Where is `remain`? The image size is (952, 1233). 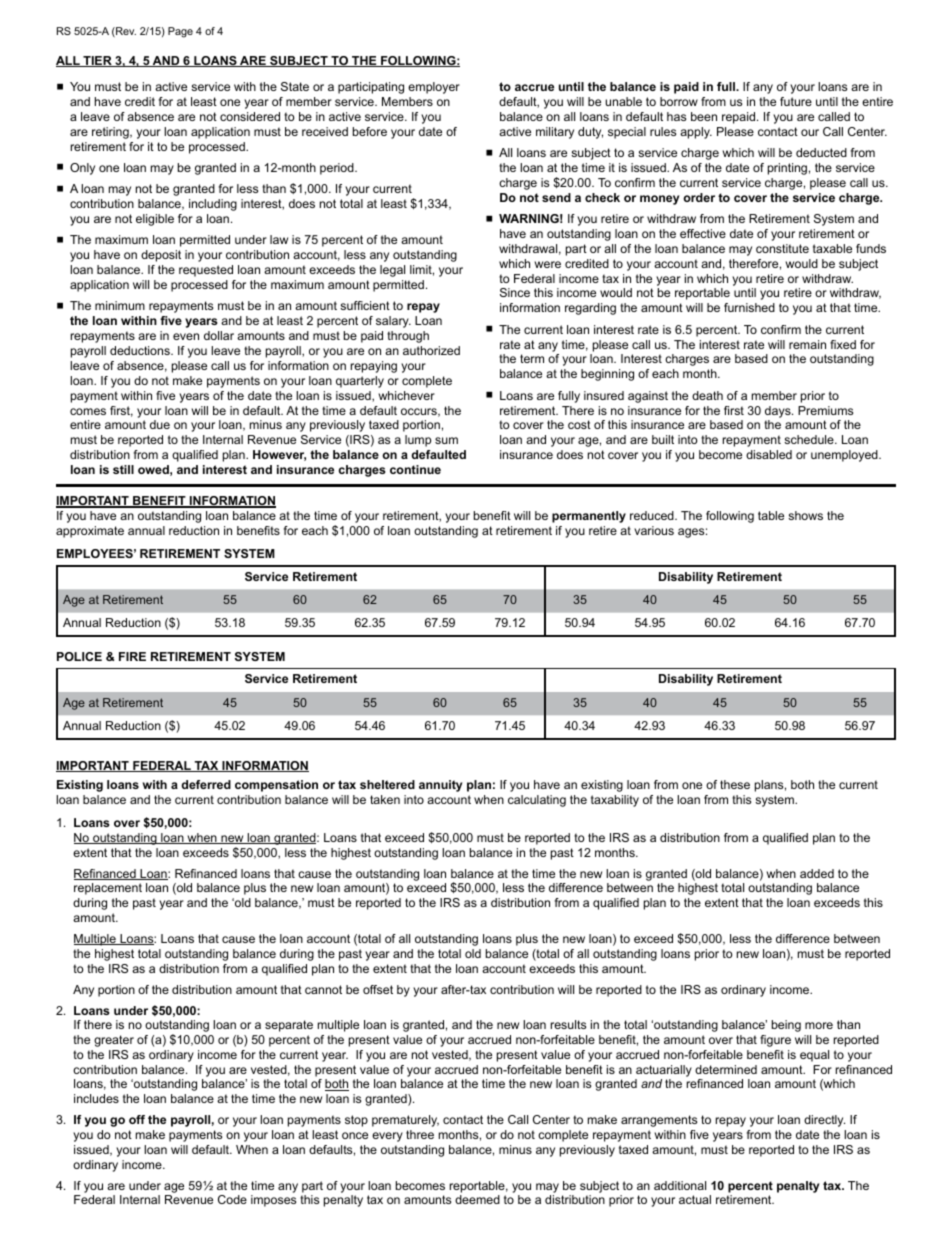 remain is located at coordinates (807, 344).
